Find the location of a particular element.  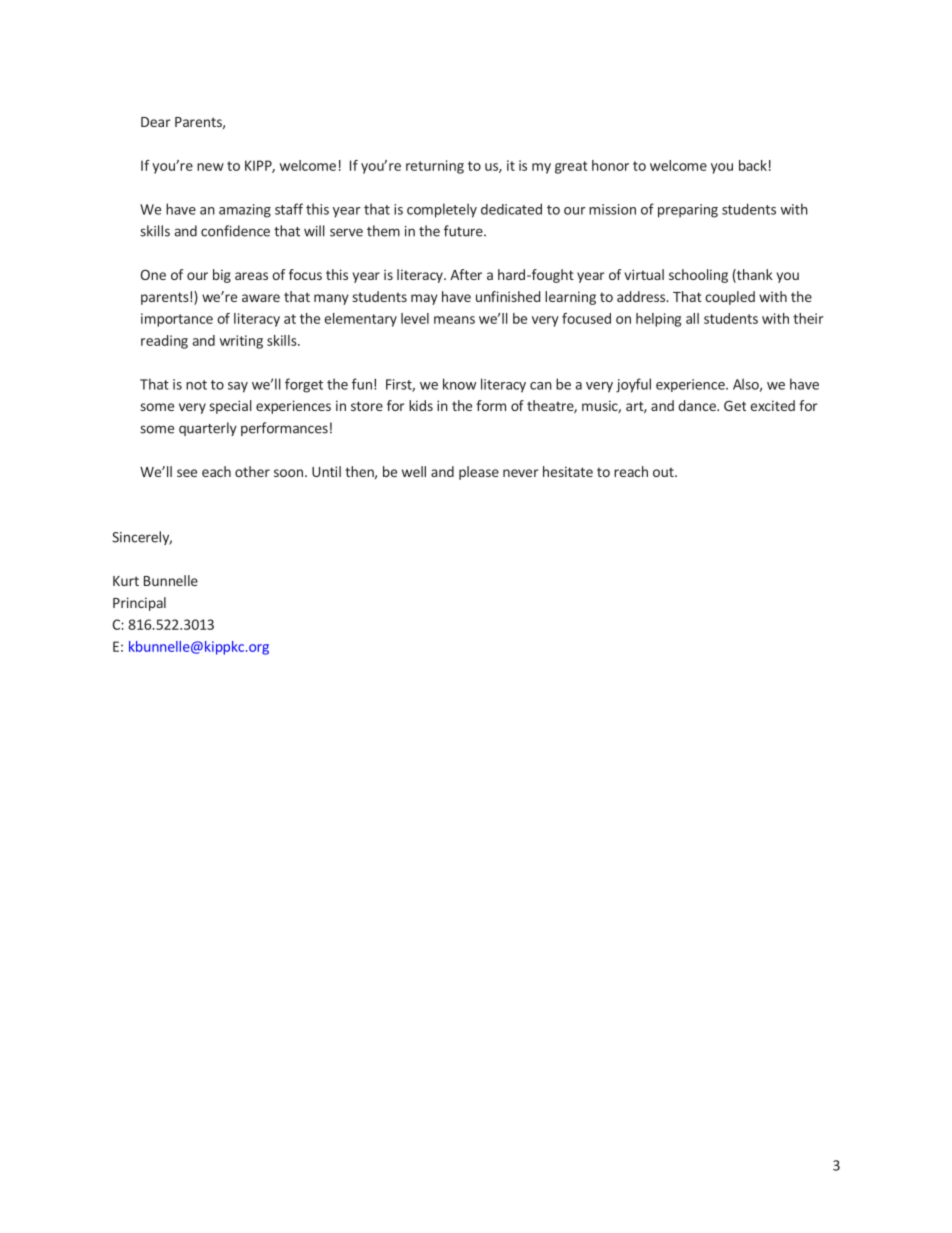

joyful is located at coordinates (633, 385).
